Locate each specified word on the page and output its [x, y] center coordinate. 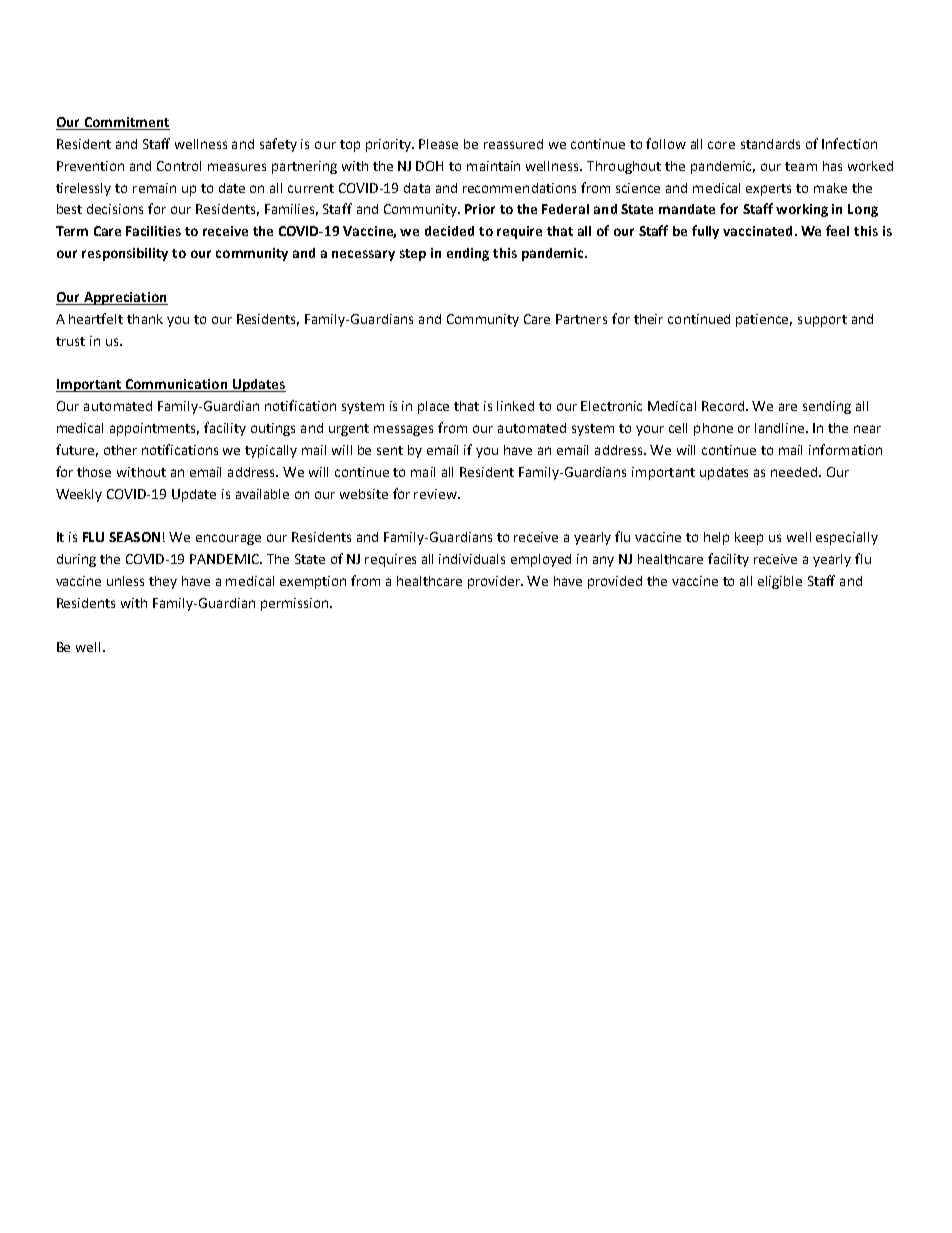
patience [764, 320]
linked [515, 406]
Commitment [126, 123]
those [94, 472]
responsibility [125, 254]
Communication [177, 385]
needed [795, 472]
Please [438, 144]
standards [770, 144]
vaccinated [757, 231]
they [163, 582]
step [413, 255]
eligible [780, 582]
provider [495, 582]
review [436, 494]
